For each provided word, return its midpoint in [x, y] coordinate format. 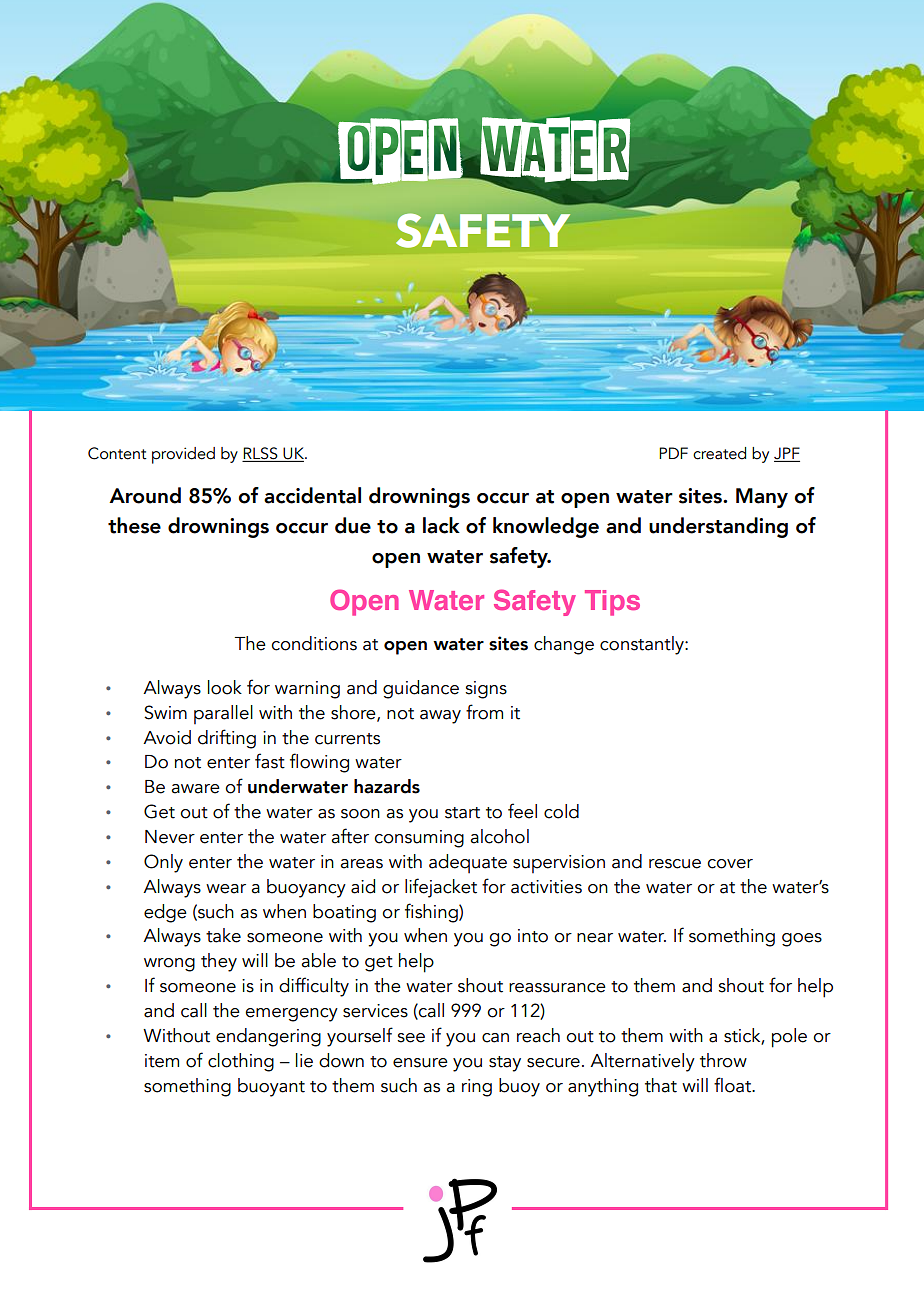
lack [441, 525]
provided [183, 455]
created [719, 453]
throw [723, 1060]
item [162, 1061]
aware [195, 789]
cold [561, 811]
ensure [420, 1063]
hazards [387, 786]
